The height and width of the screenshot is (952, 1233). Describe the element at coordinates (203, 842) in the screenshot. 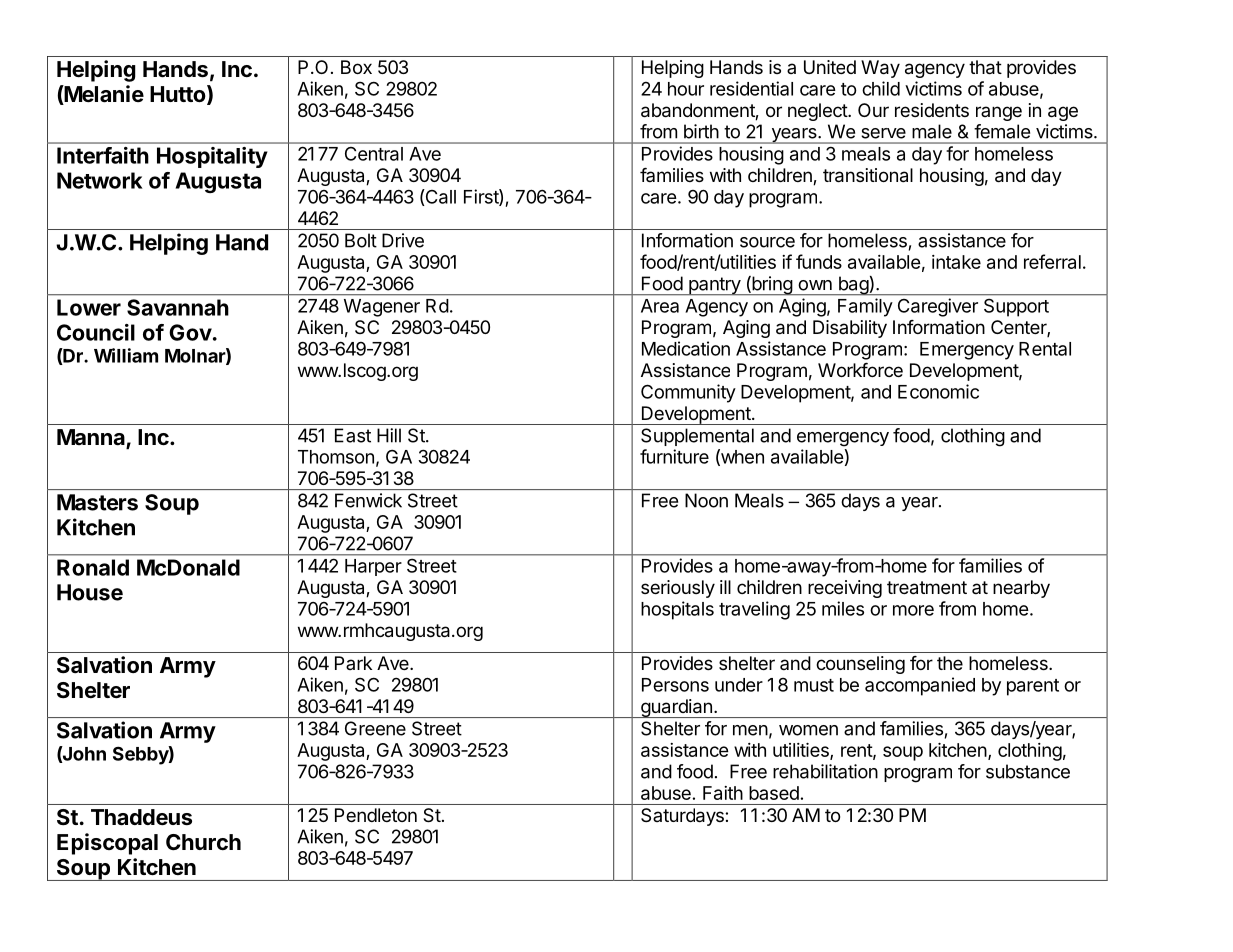

I see `Church` at that location.
